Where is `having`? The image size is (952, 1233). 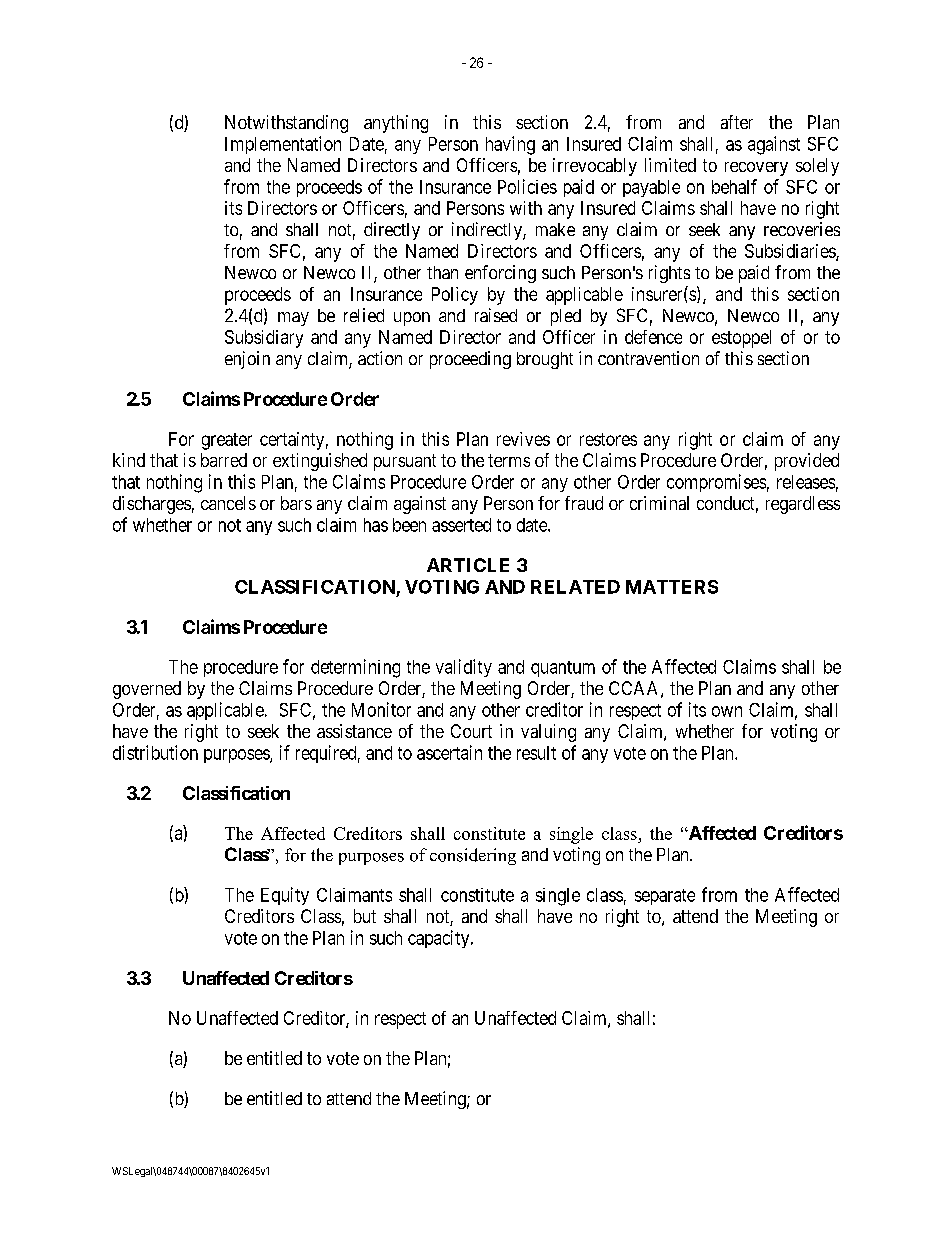 having is located at coordinates (510, 145).
